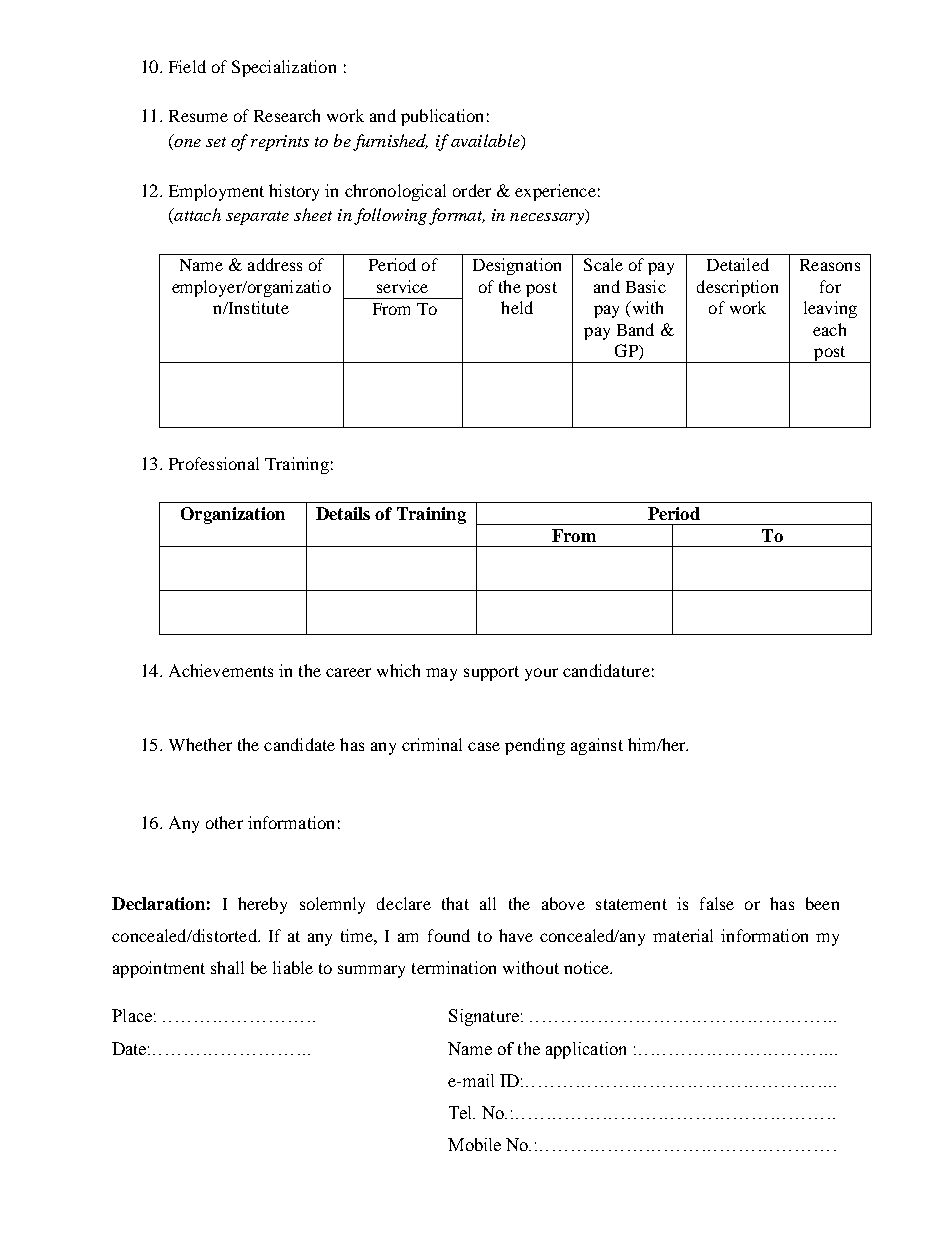  I want to click on publication, so click(442, 117).
